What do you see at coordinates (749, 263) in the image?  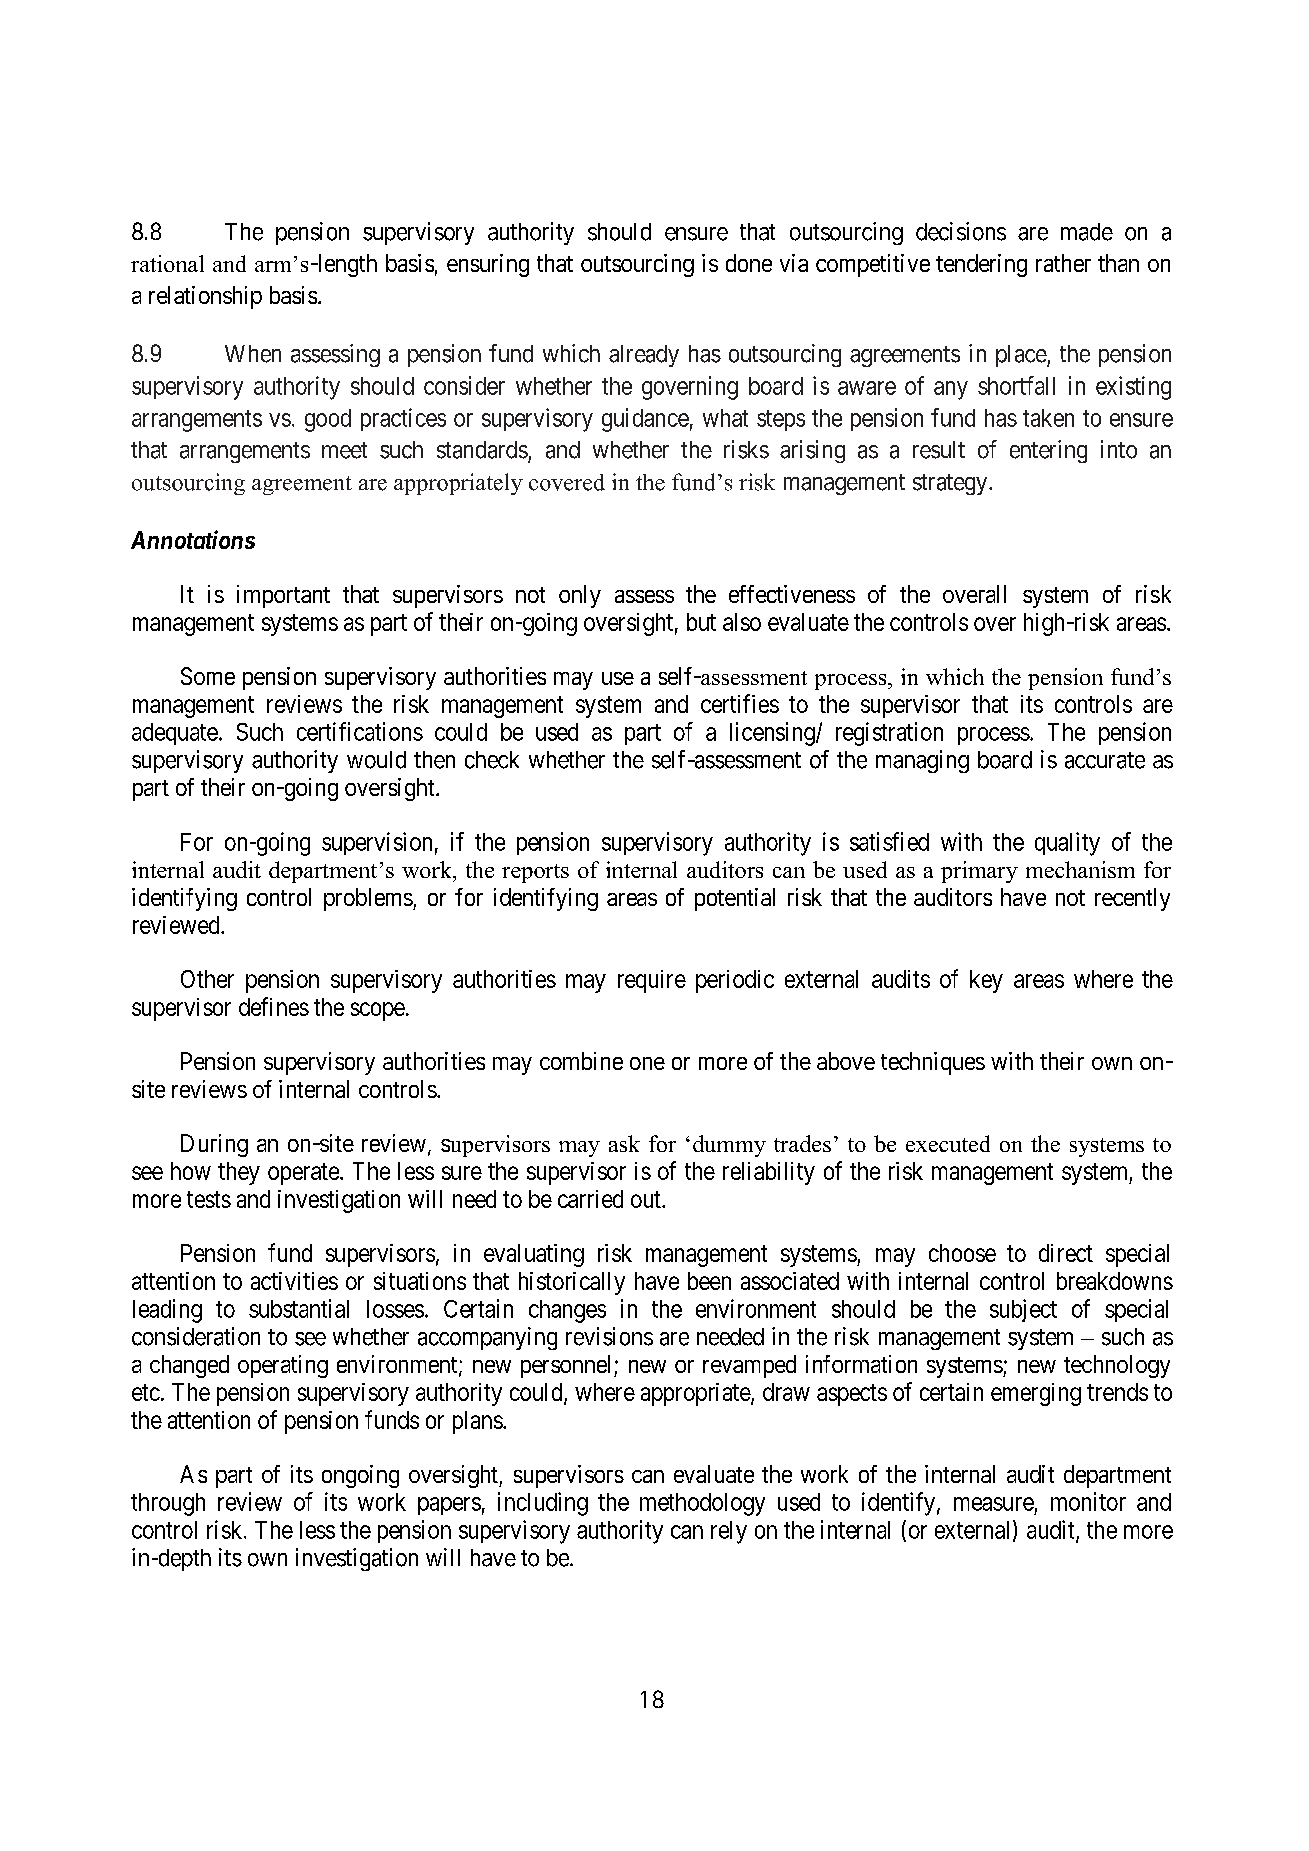 I see `done` at bounding box center [749, 263].
